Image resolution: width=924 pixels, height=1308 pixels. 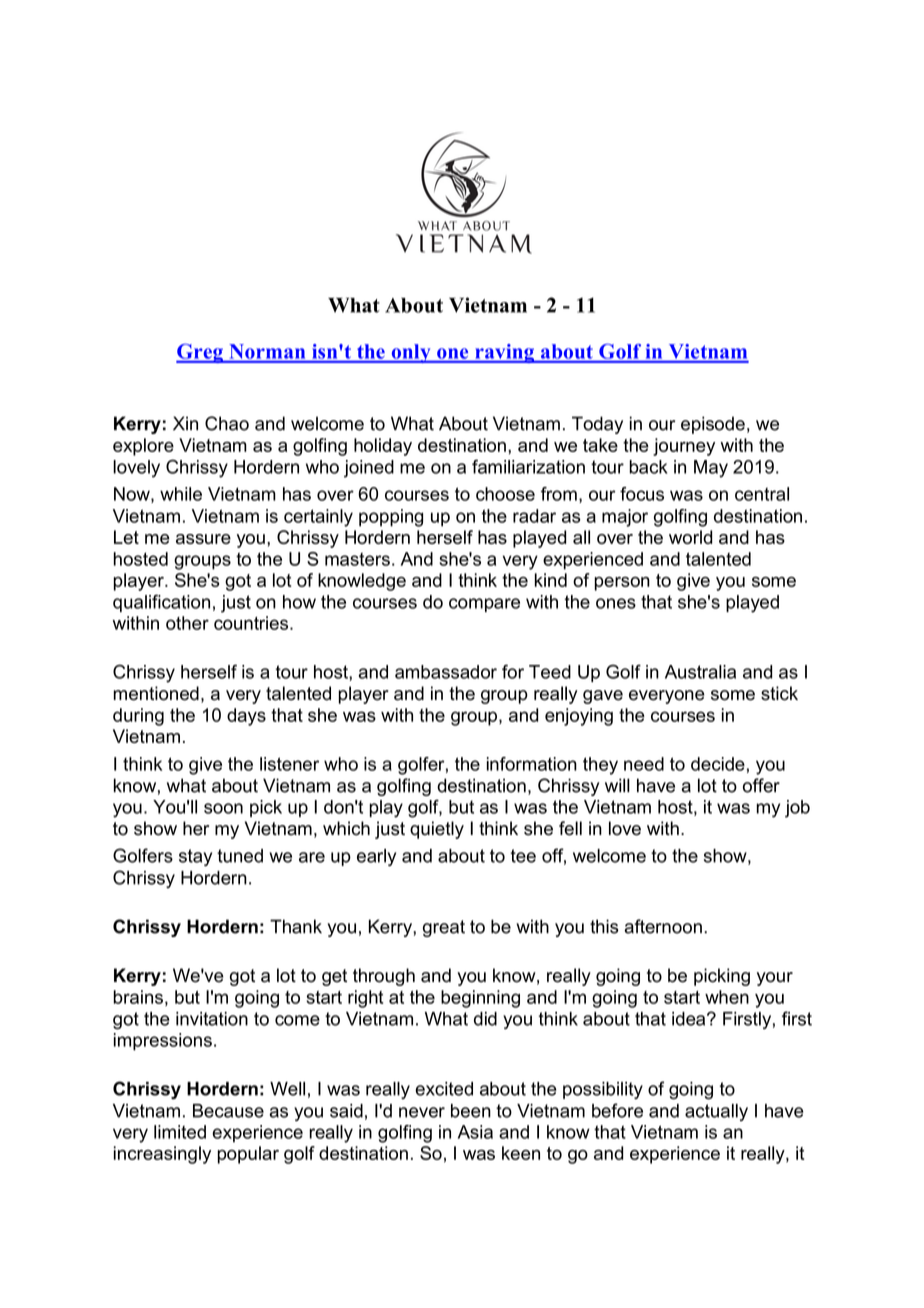 What do you see at coordinates (475, 1132) in the image?
I see `Asia` at bounding box center [475, 1132].
